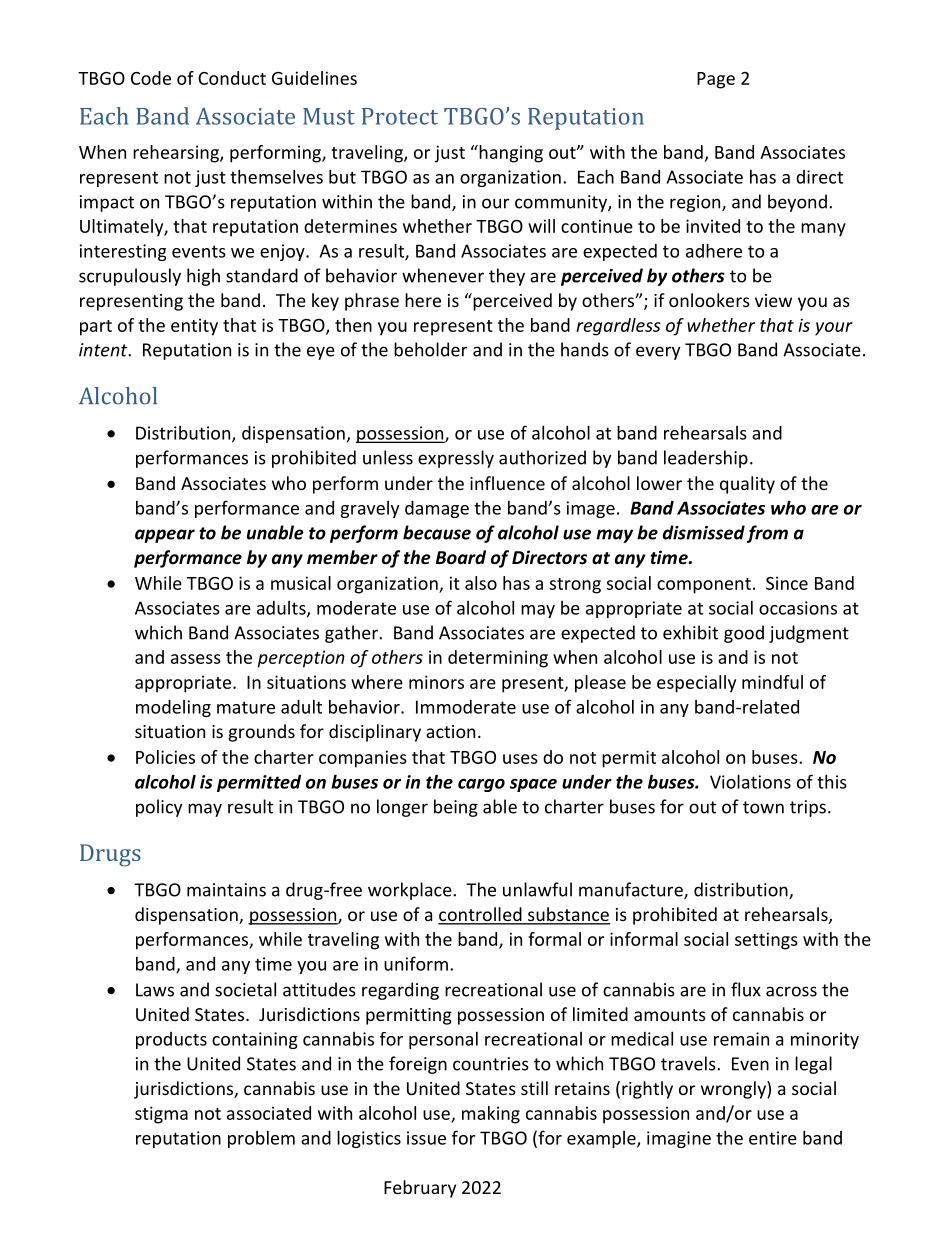 The width and height of the screenshot is (952, 1233). I want to click on entire, so click(773, 1138).
